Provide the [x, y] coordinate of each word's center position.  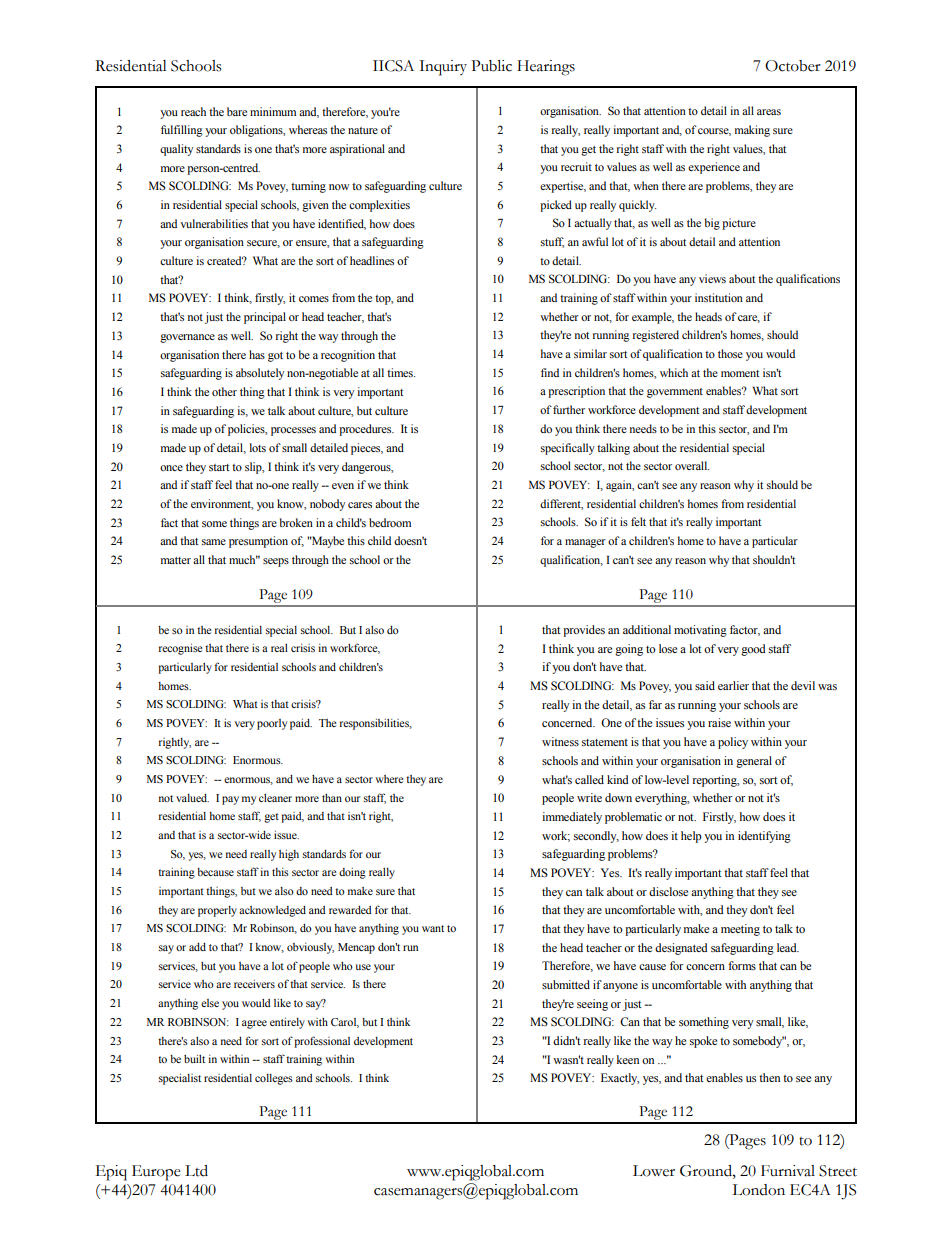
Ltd [196, 1171]
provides [584, 631]
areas [769, 112]
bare [237, 111]
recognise [181, 649]
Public [491, 66]
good [753, 650]
